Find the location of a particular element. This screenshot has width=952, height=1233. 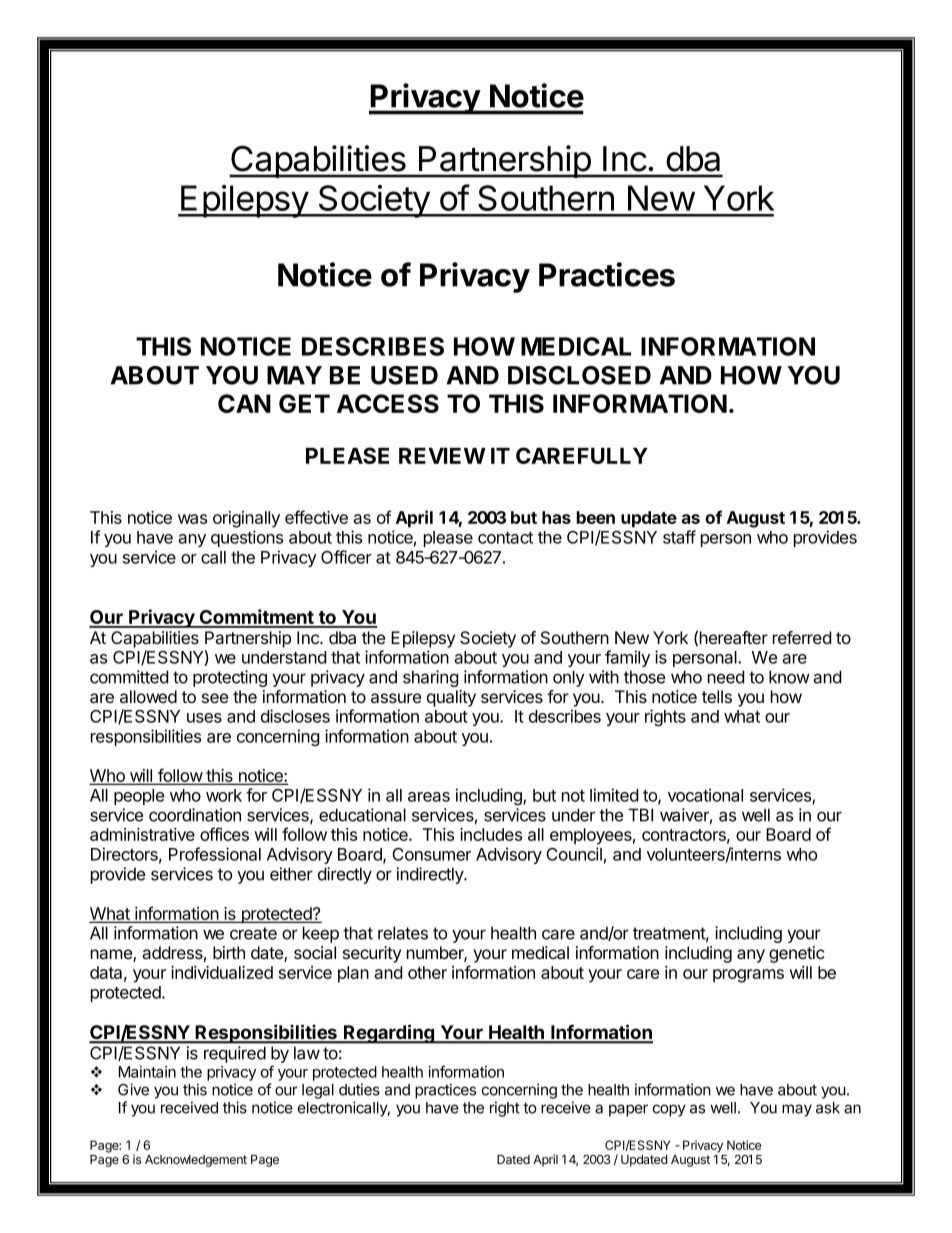

staff is located at coordinates (679, 537).
